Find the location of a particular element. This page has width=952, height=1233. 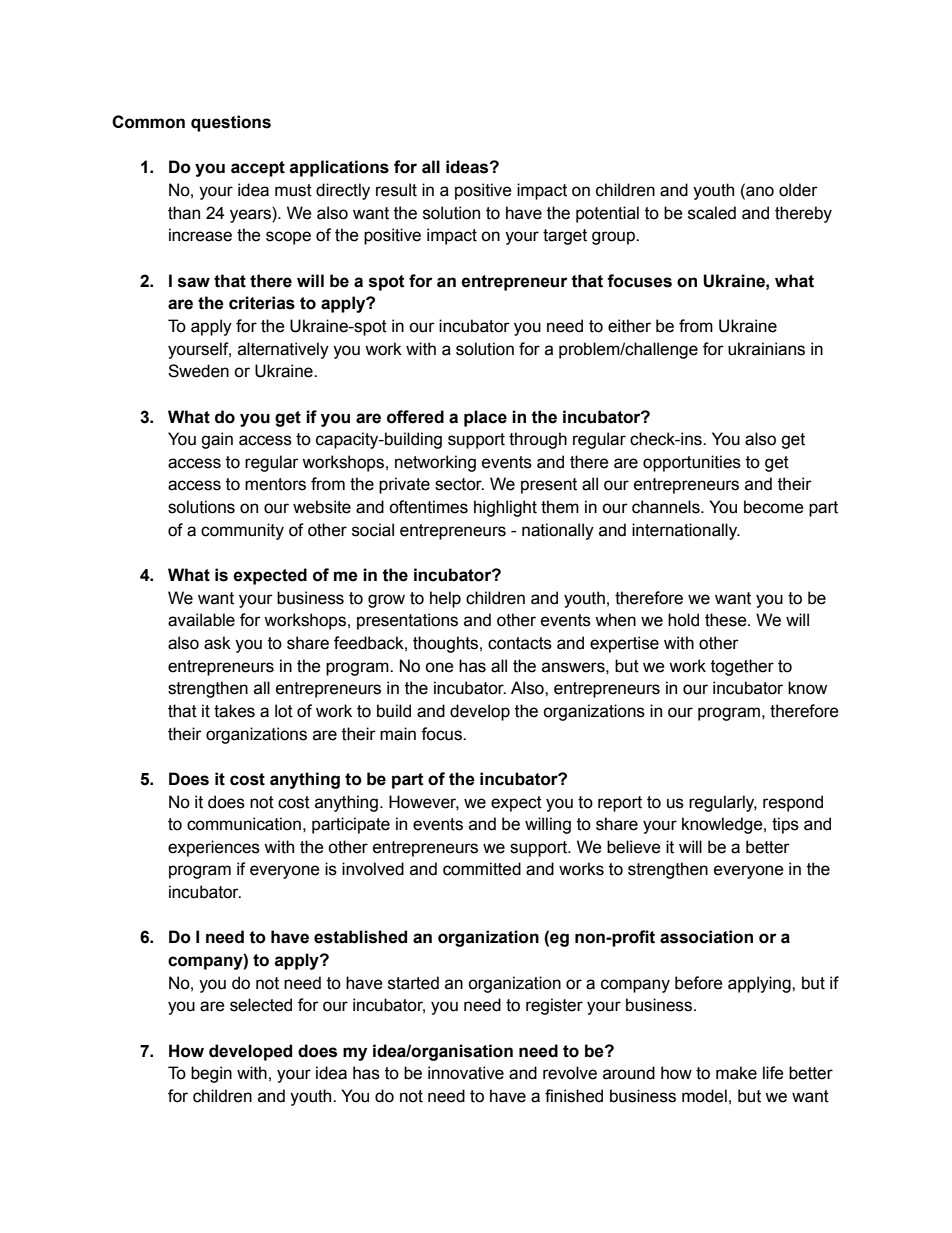

experiences is located at coordinates (214, 848).
